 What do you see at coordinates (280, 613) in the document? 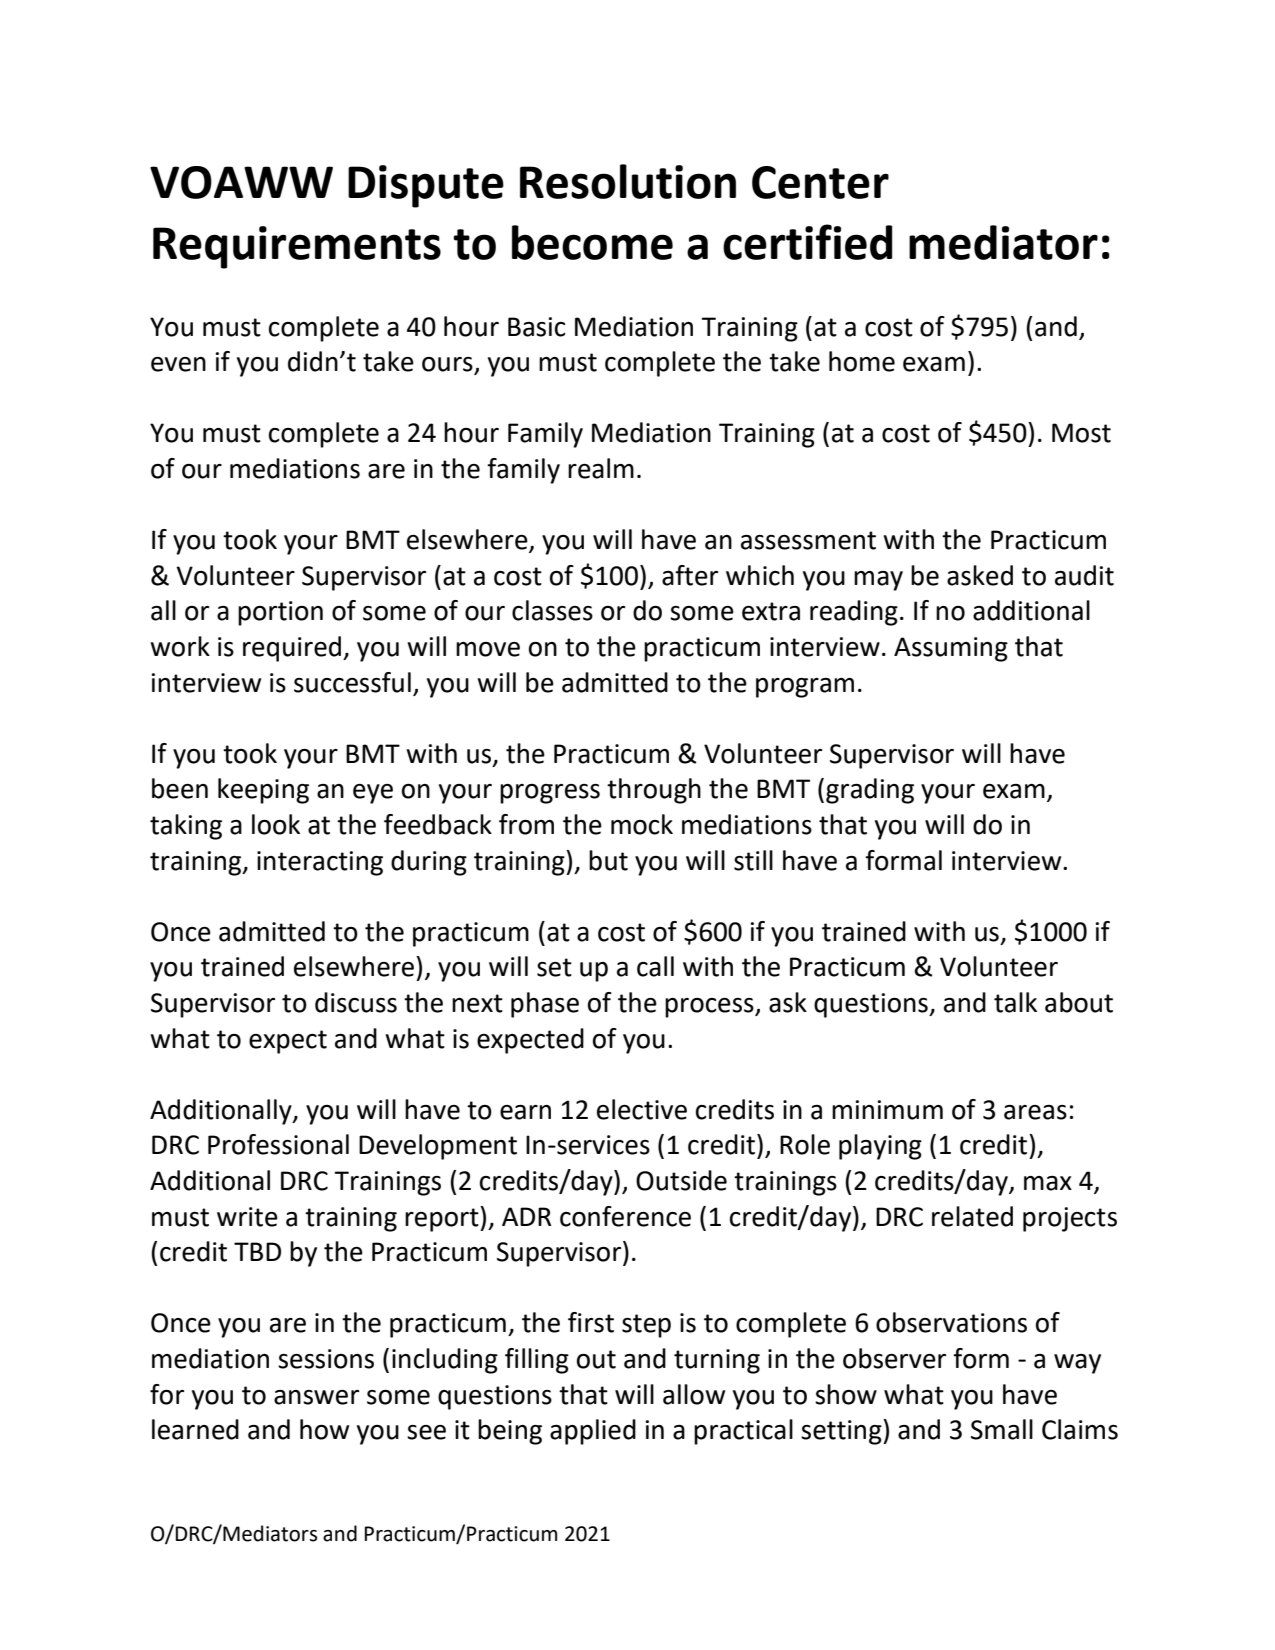
I see `portion` at bounding box center [280, 613].
